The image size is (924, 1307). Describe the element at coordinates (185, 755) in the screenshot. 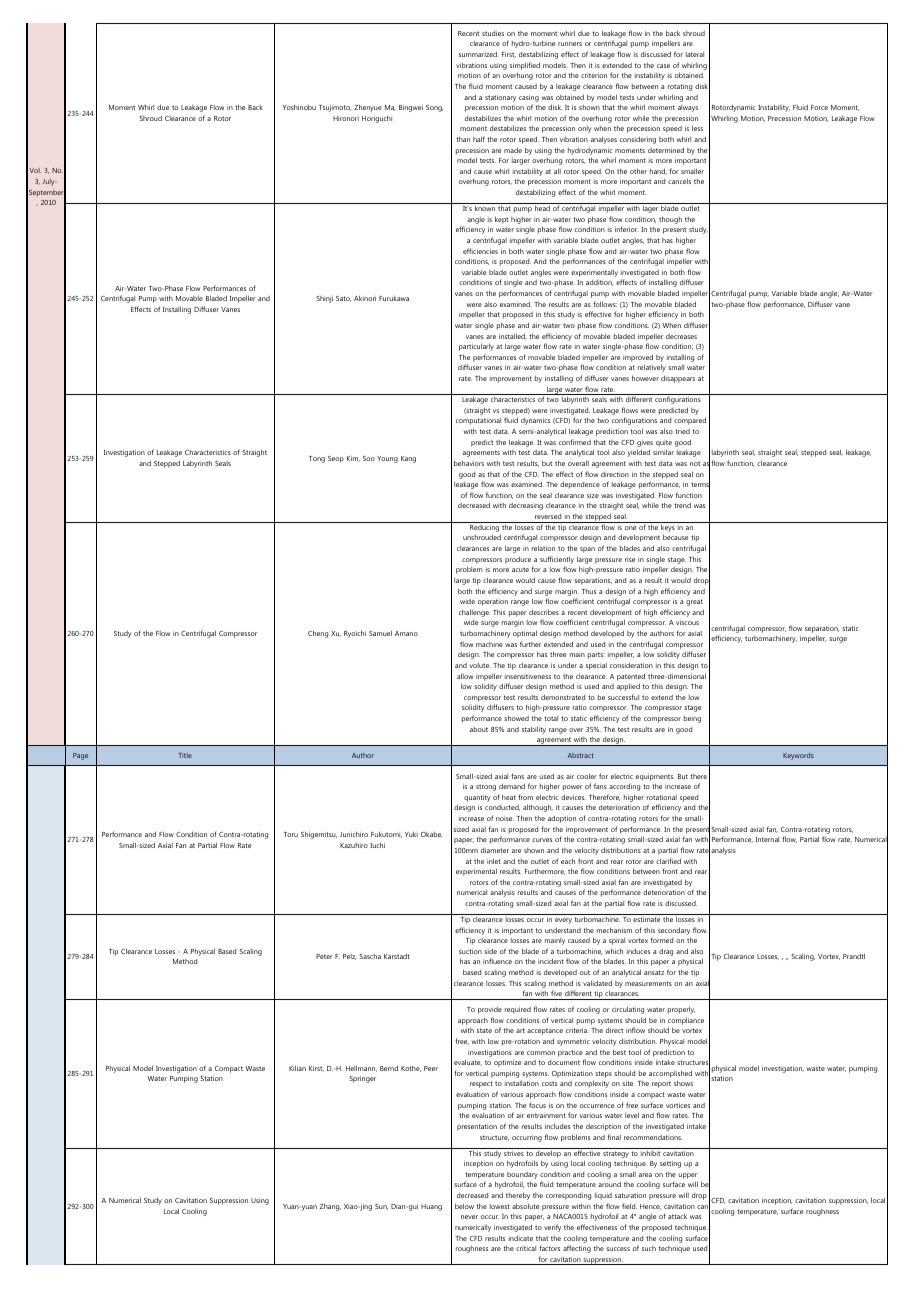

I see `Title` at that location.
